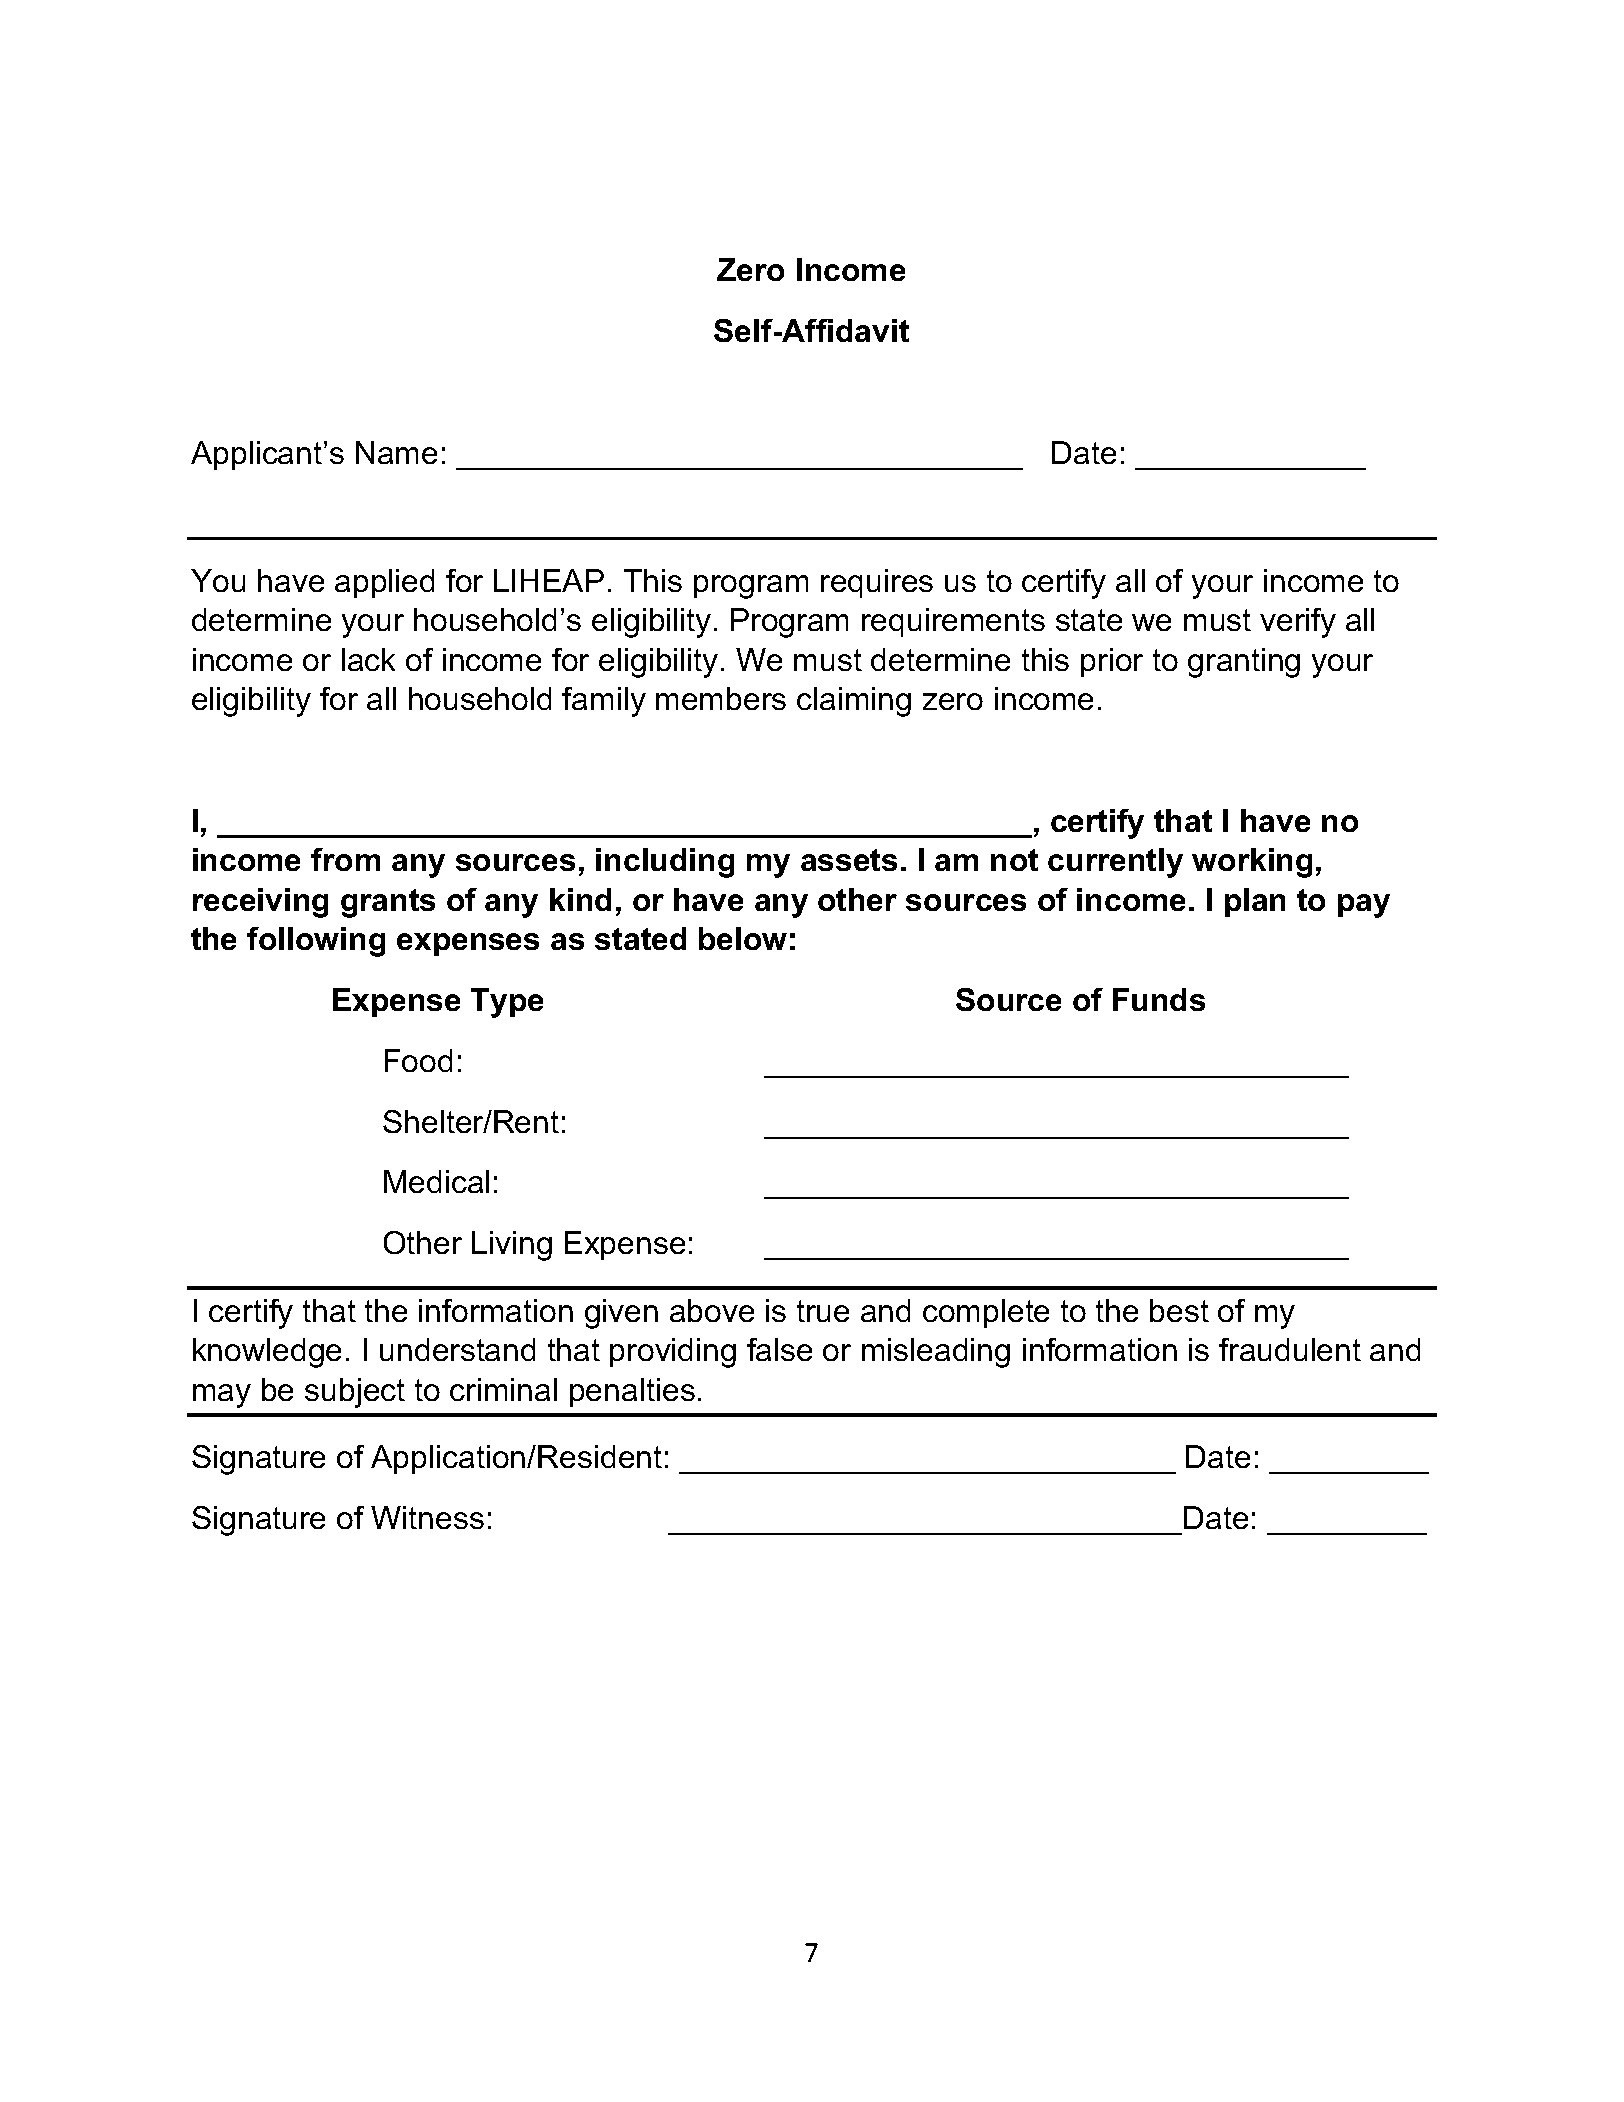 This screenshot has height=2102, width=1624. Describe the element at coordinates (396, 452) in the screenshot. I see `Name` at that location.
